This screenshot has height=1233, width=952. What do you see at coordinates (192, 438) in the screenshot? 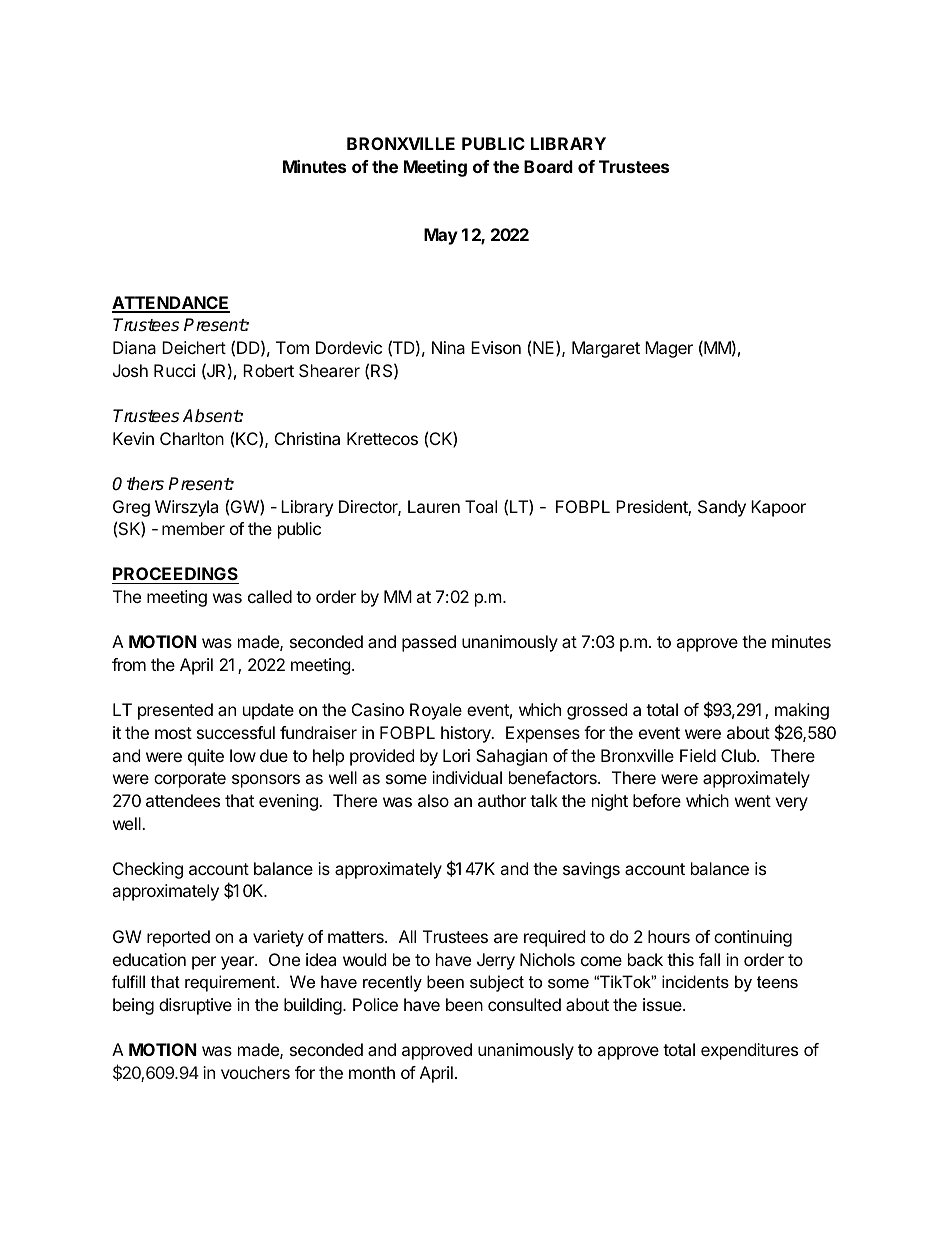
I see `Charlton` at bounding box center [192, 438].
